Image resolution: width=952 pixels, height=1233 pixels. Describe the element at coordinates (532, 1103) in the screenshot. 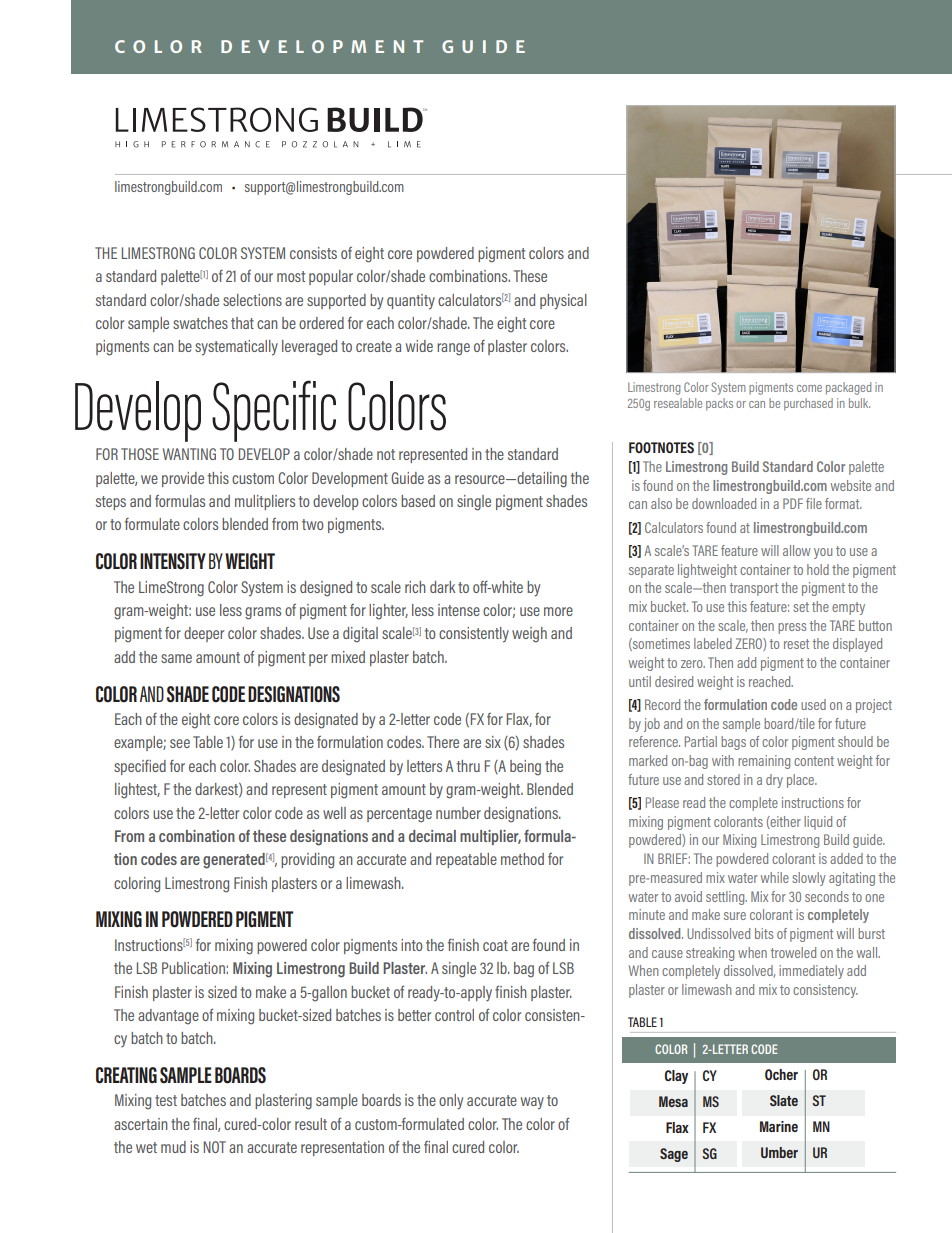

I see `way` at that location.
